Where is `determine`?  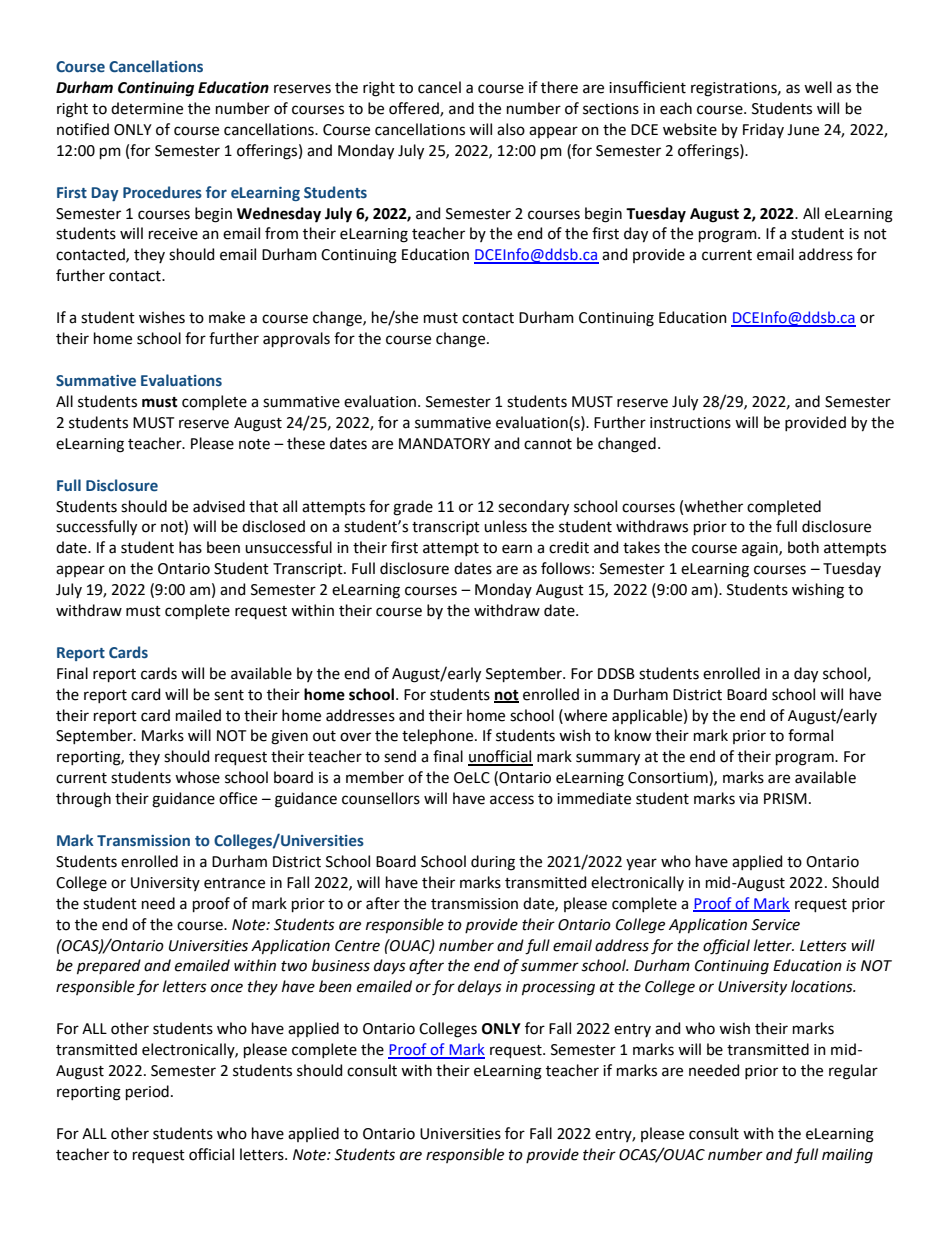 determine is located at coordinates (147, 108).
